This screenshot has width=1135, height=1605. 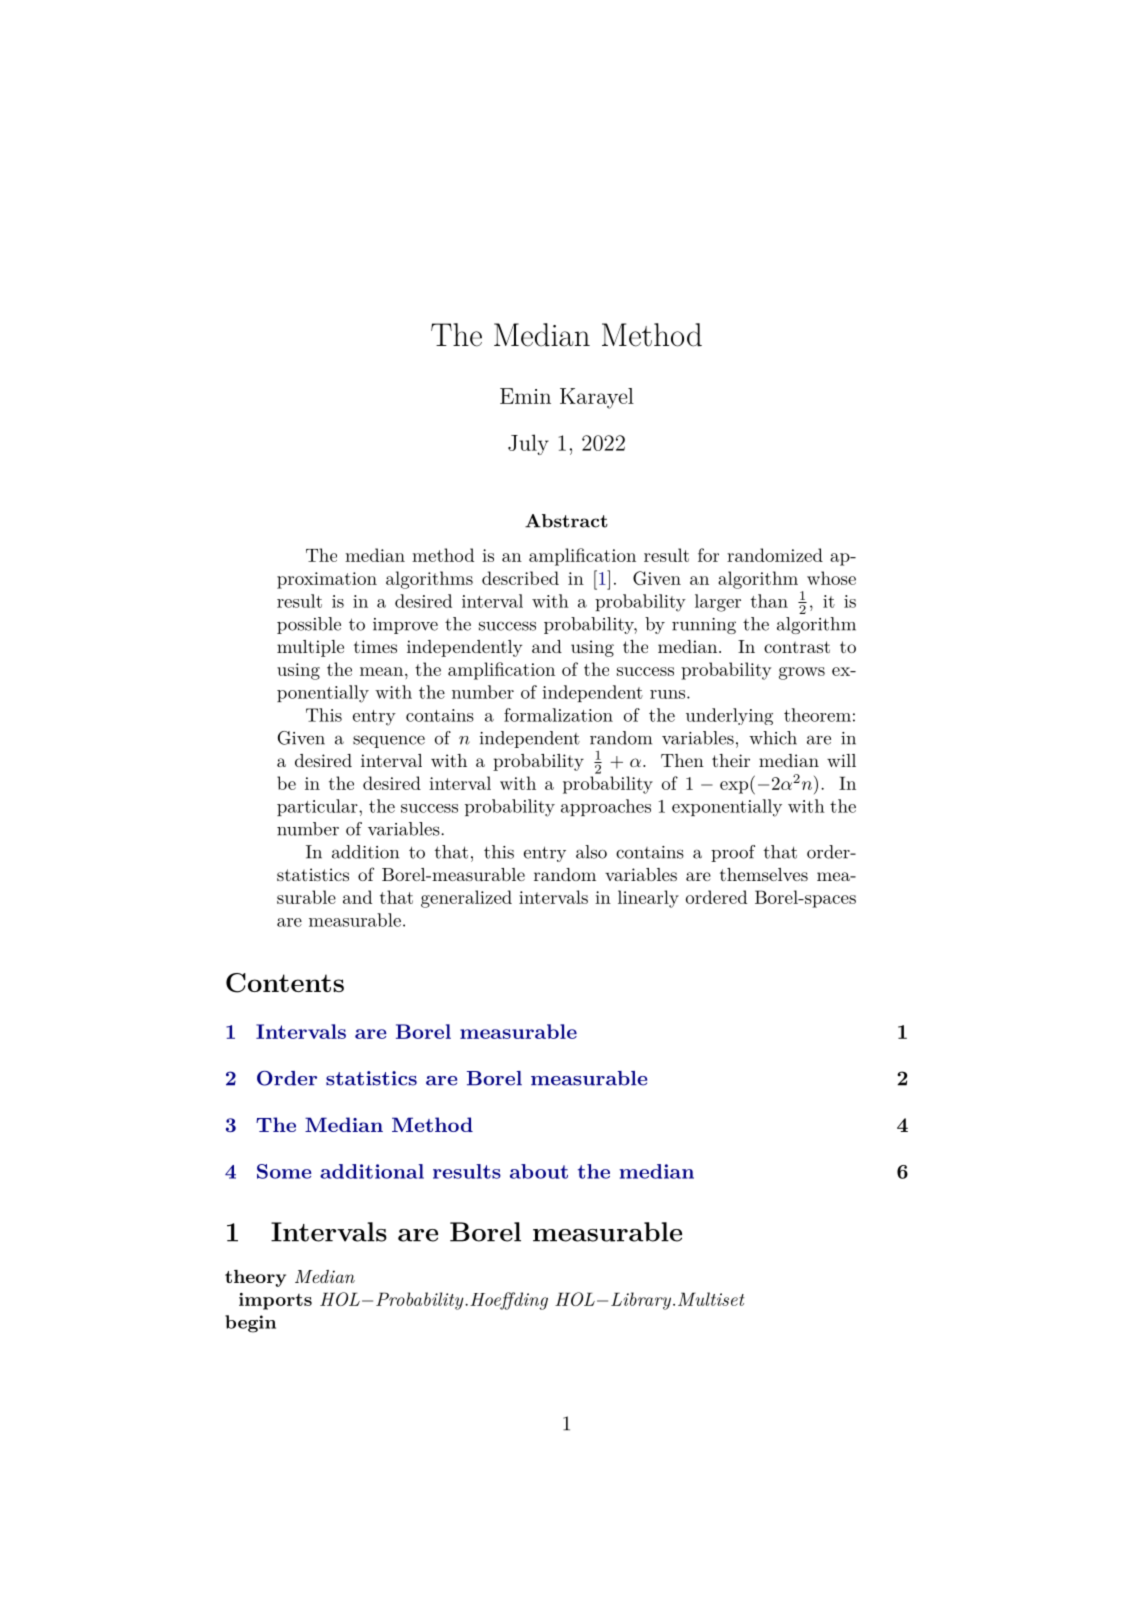 What do you see at coordinates (466, 899) in the screenshot?
I see `generalized` at bounding box center [466, 899].
